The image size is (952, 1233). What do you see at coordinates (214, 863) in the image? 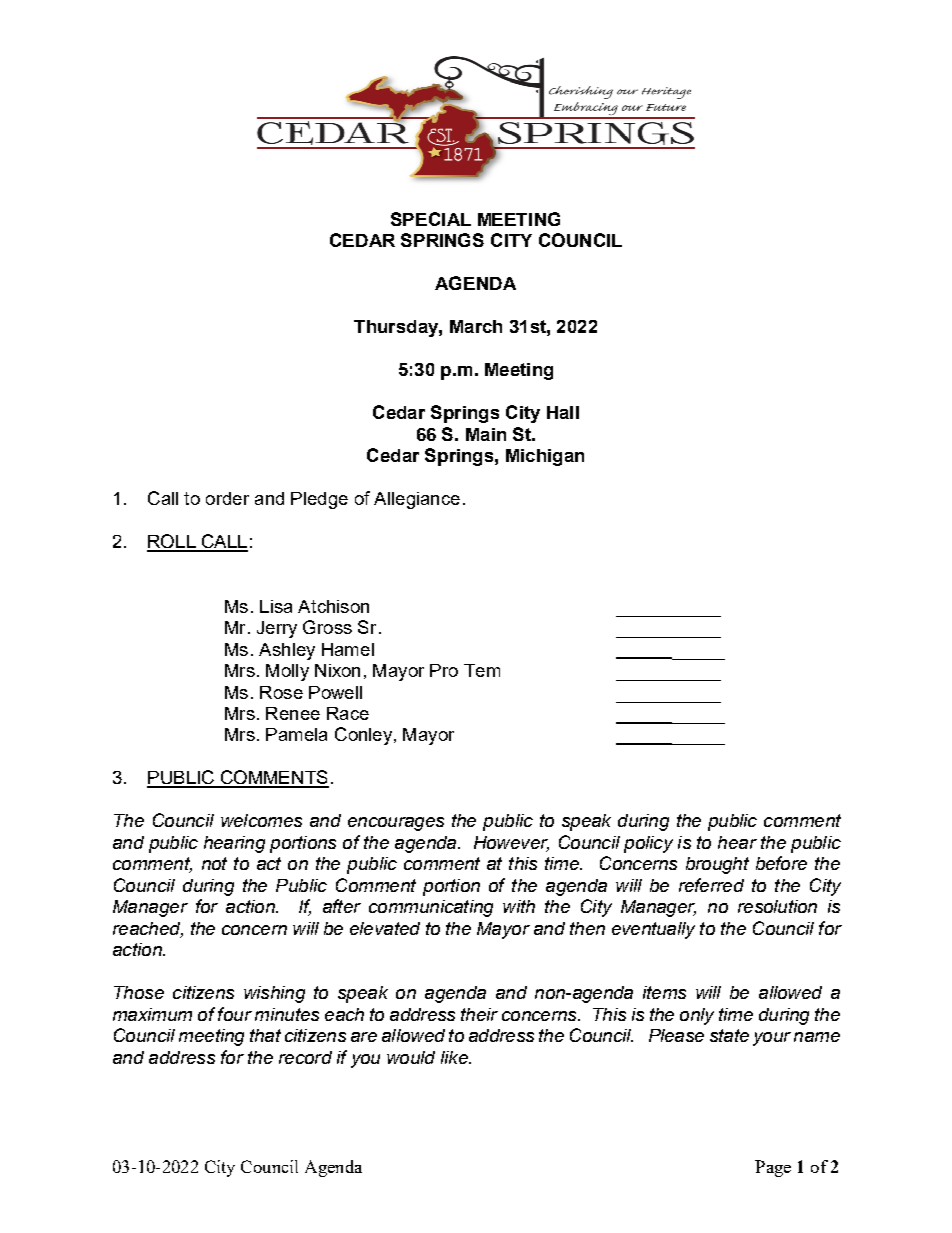
I see `not` at bounding box center [214, 863].
